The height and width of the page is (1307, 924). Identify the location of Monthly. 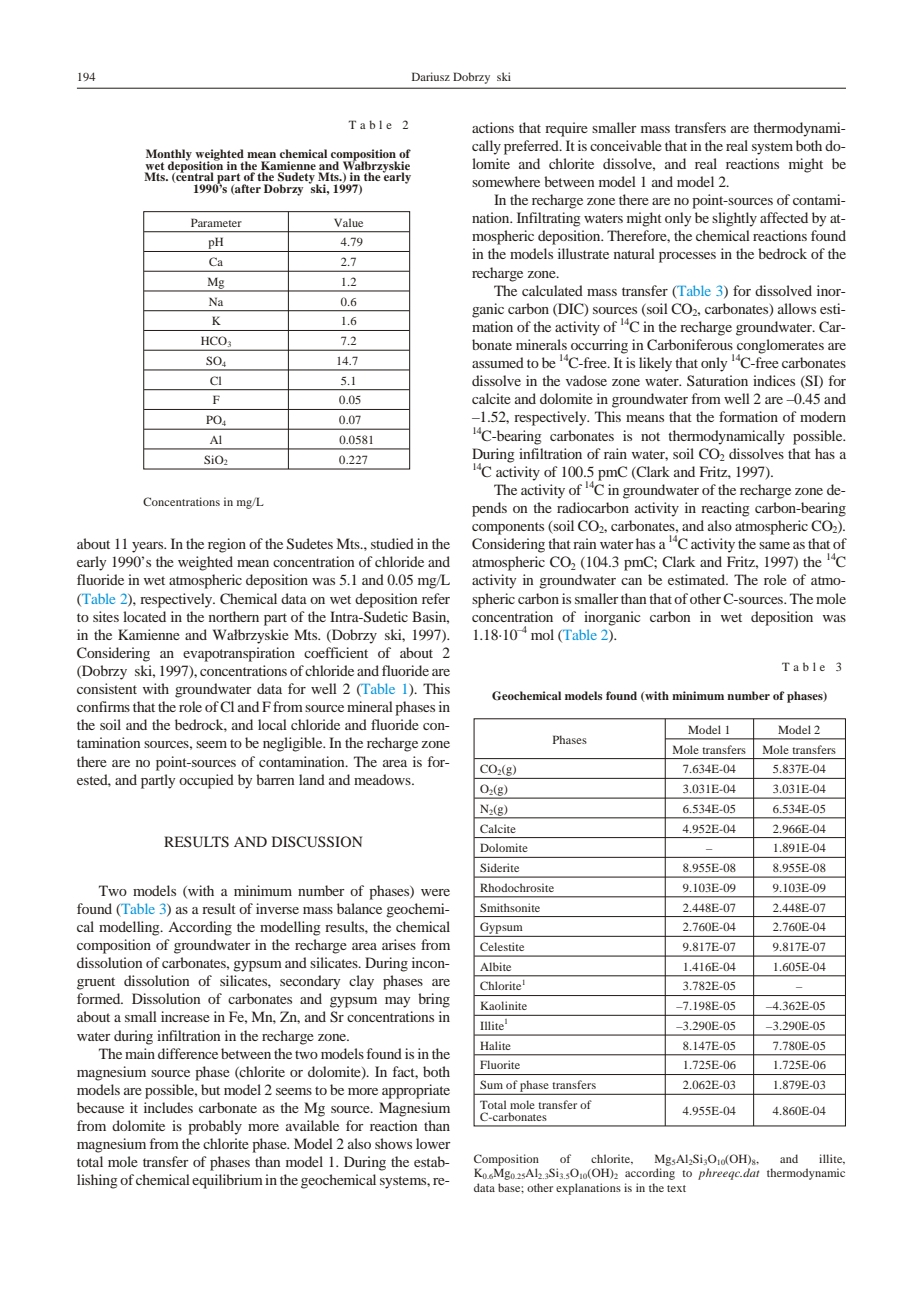
(169, 156).
